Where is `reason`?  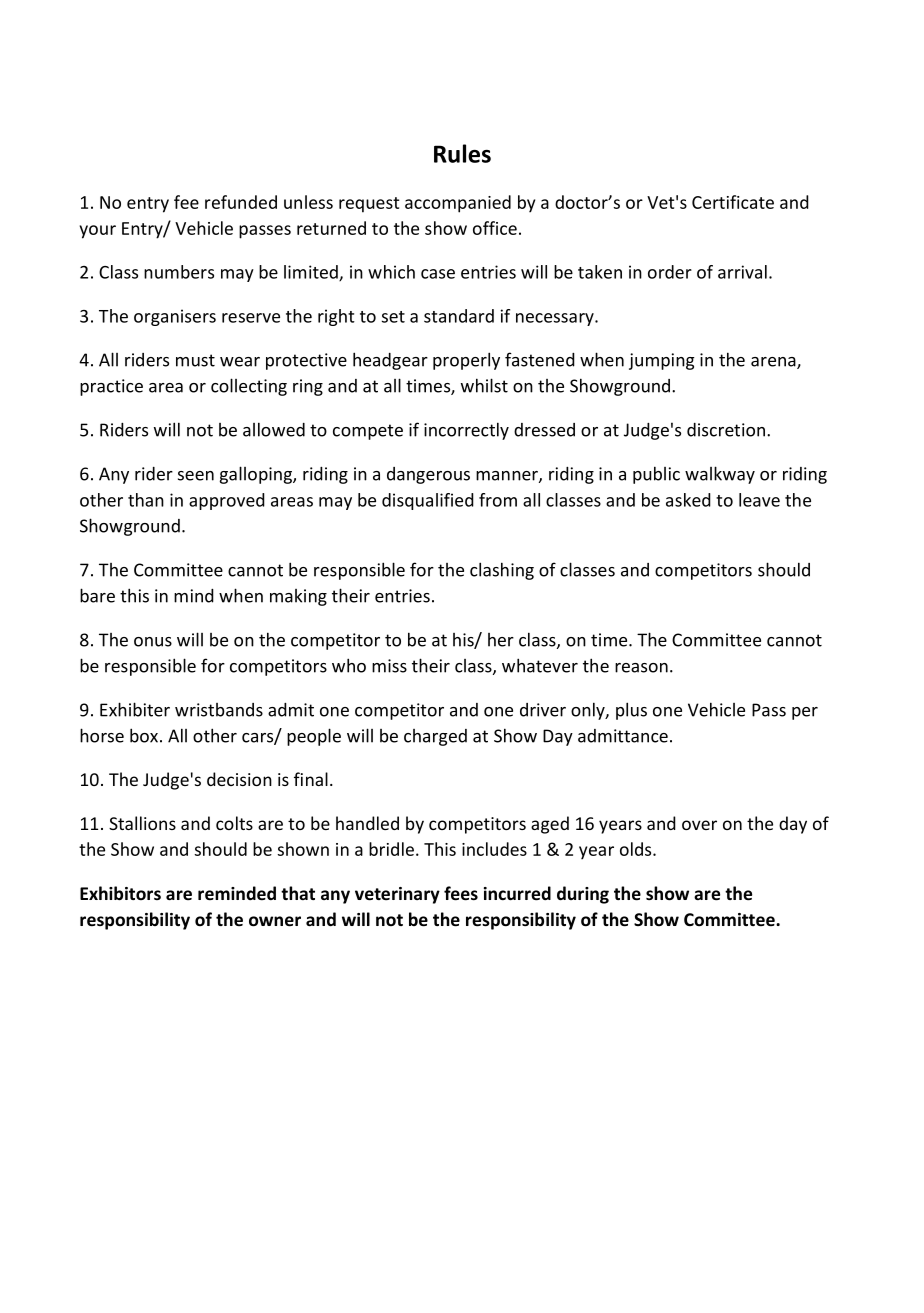
reason is located at coordinates (641, 668).
